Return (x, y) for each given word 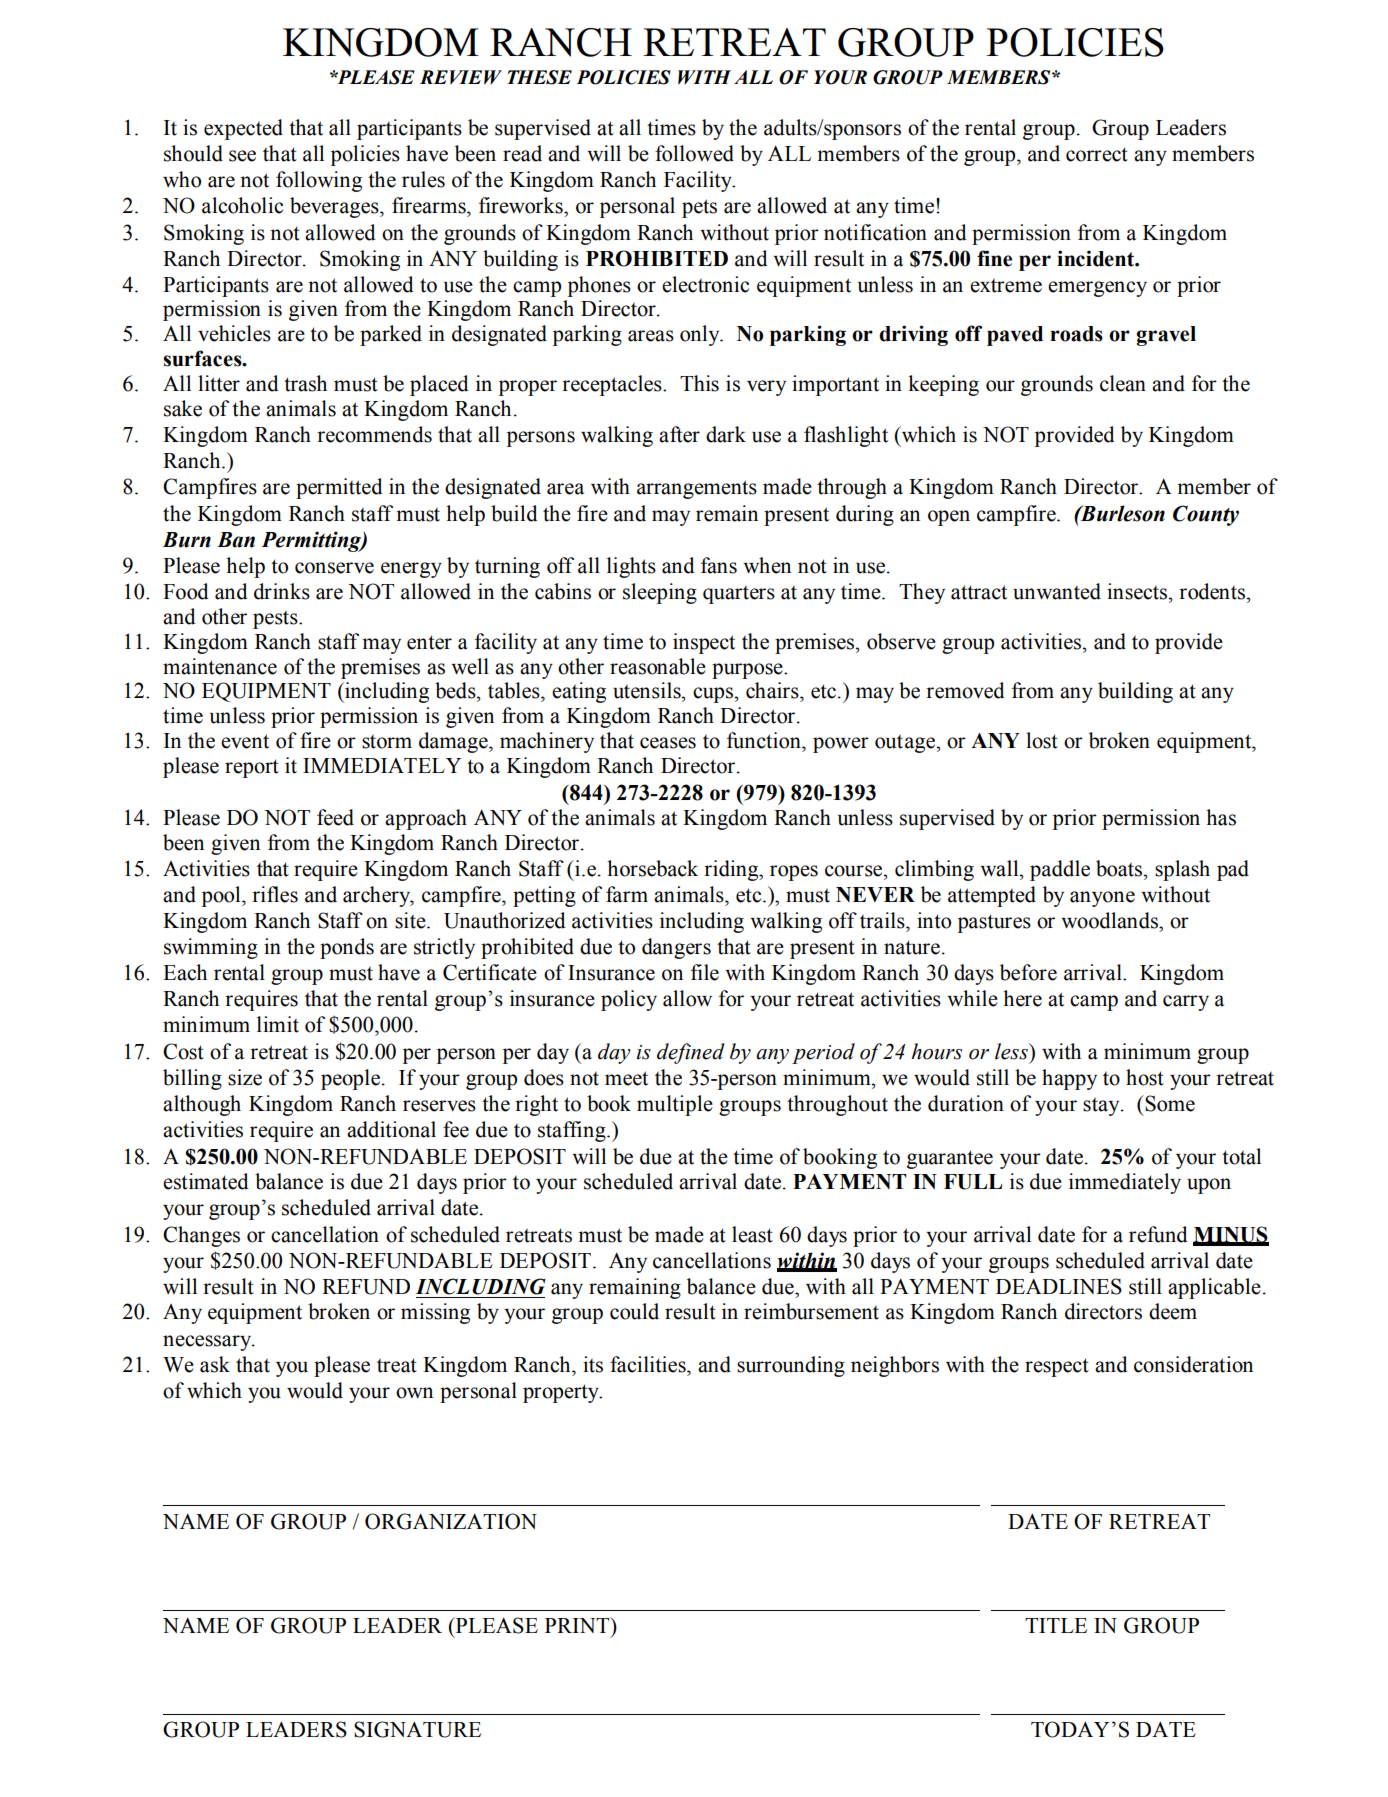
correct (1097, 154)
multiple (675, 1105)
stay (1102, 1107)
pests (276, 620)
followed (694, 153)
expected (243, 129)
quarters (739, 595)
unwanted (1057, 591)
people (350, 1079)
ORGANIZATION (451, 1521)
